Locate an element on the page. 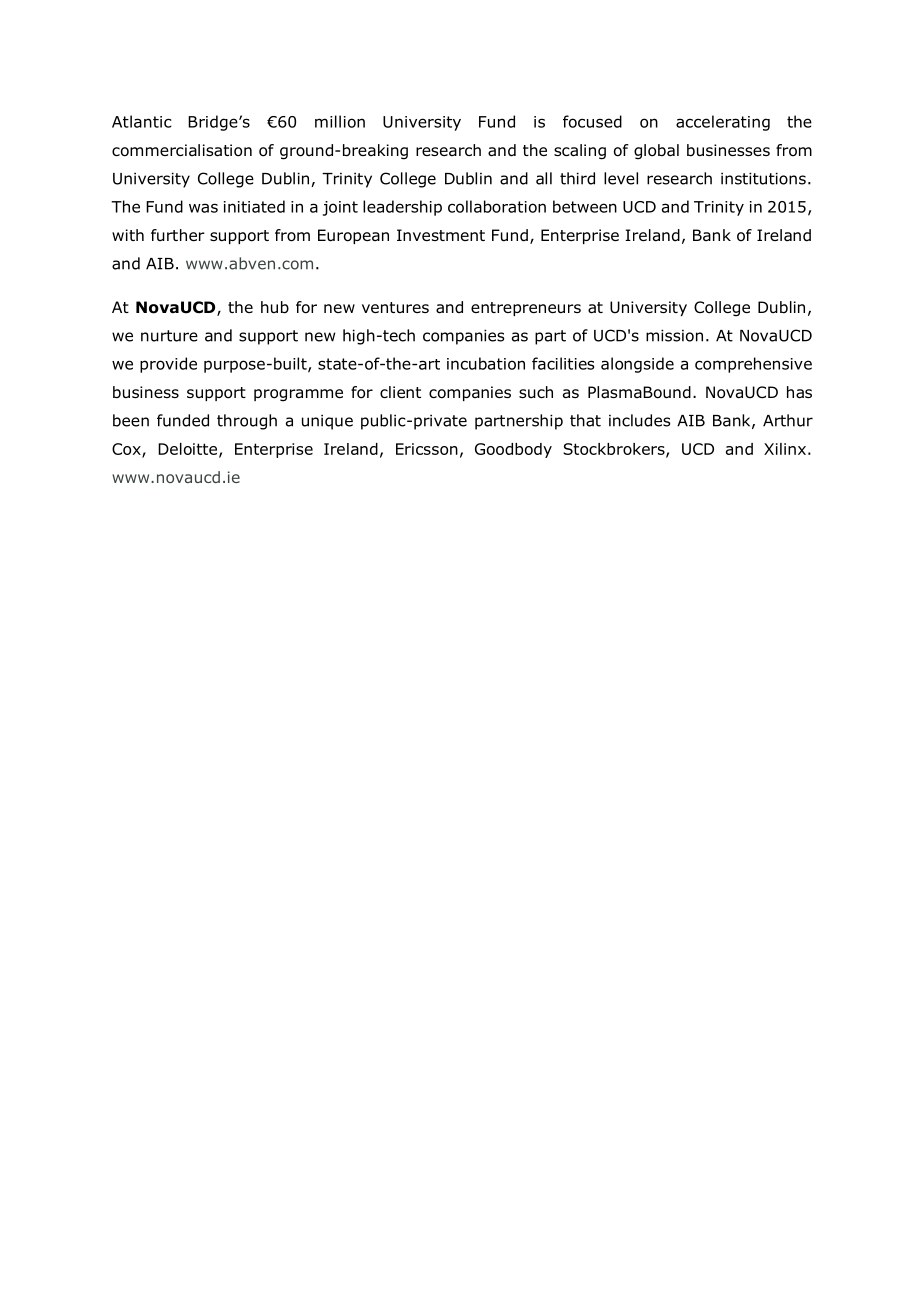 The height and width of the page is (1308, 924). nurture is located at coordinates (169, 336).
